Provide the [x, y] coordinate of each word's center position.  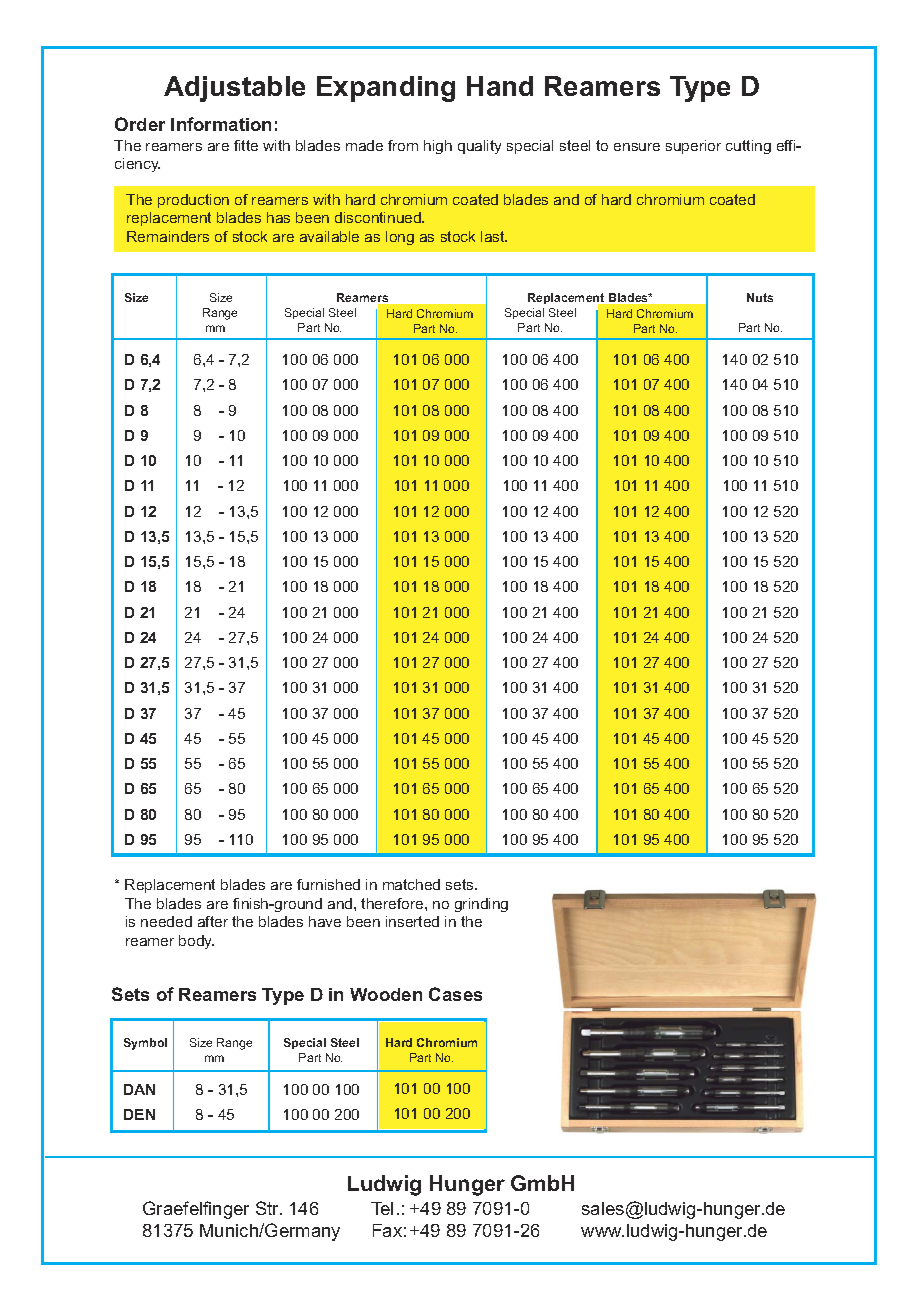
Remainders [168, 236]
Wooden [386, 994]
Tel [382, 1208]
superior [693, 147]
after [213, 921]
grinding [481, 905]
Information [221, 124]
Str [269, 1208]
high [438, 147]
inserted [412, 921]
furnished [328, 884]
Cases [455, 994]
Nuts [760, 297]
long [400, 238]
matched [411, 884]
